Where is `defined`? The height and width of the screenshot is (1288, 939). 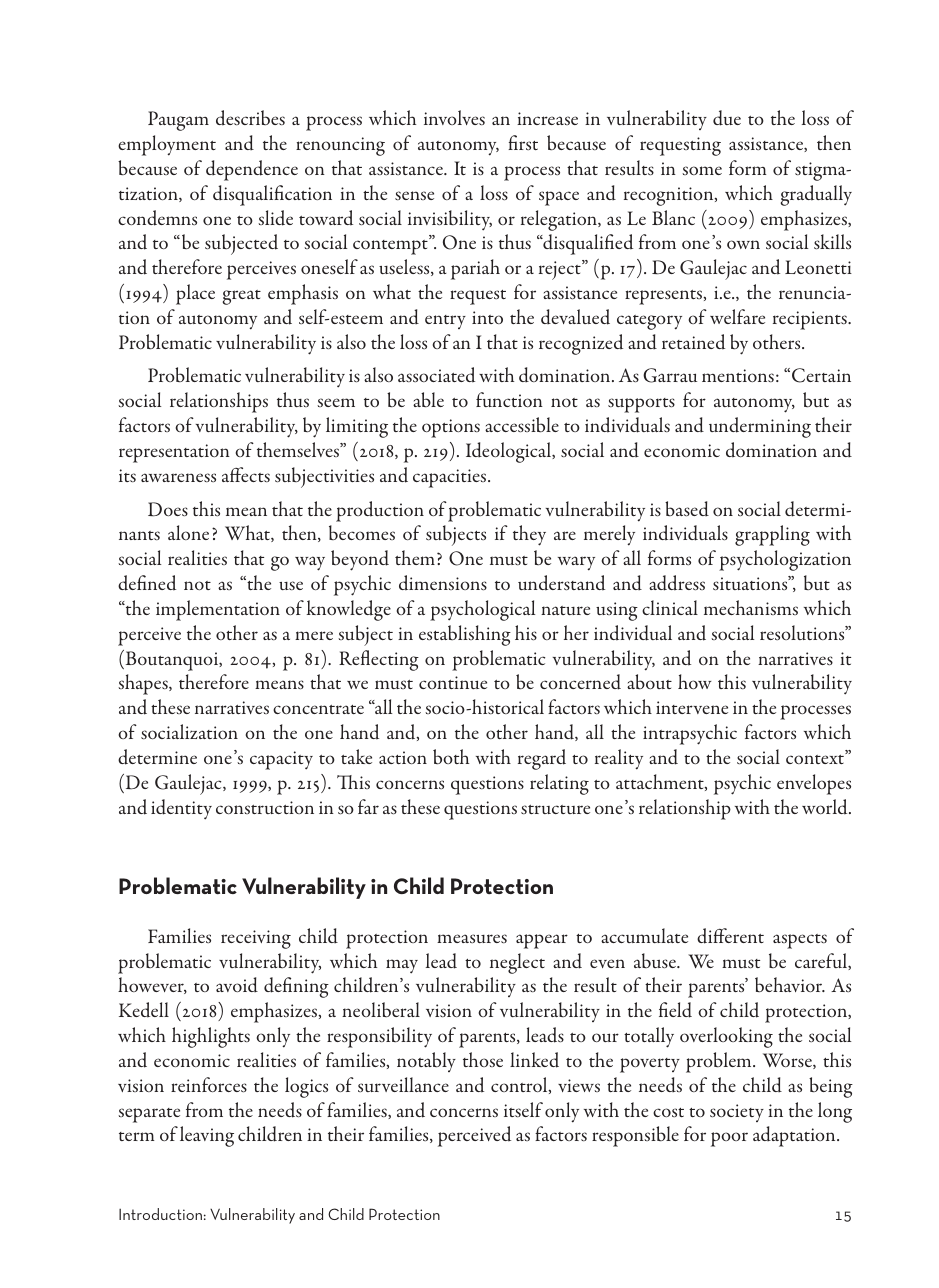
defined is located at coordinates (147, 583).
